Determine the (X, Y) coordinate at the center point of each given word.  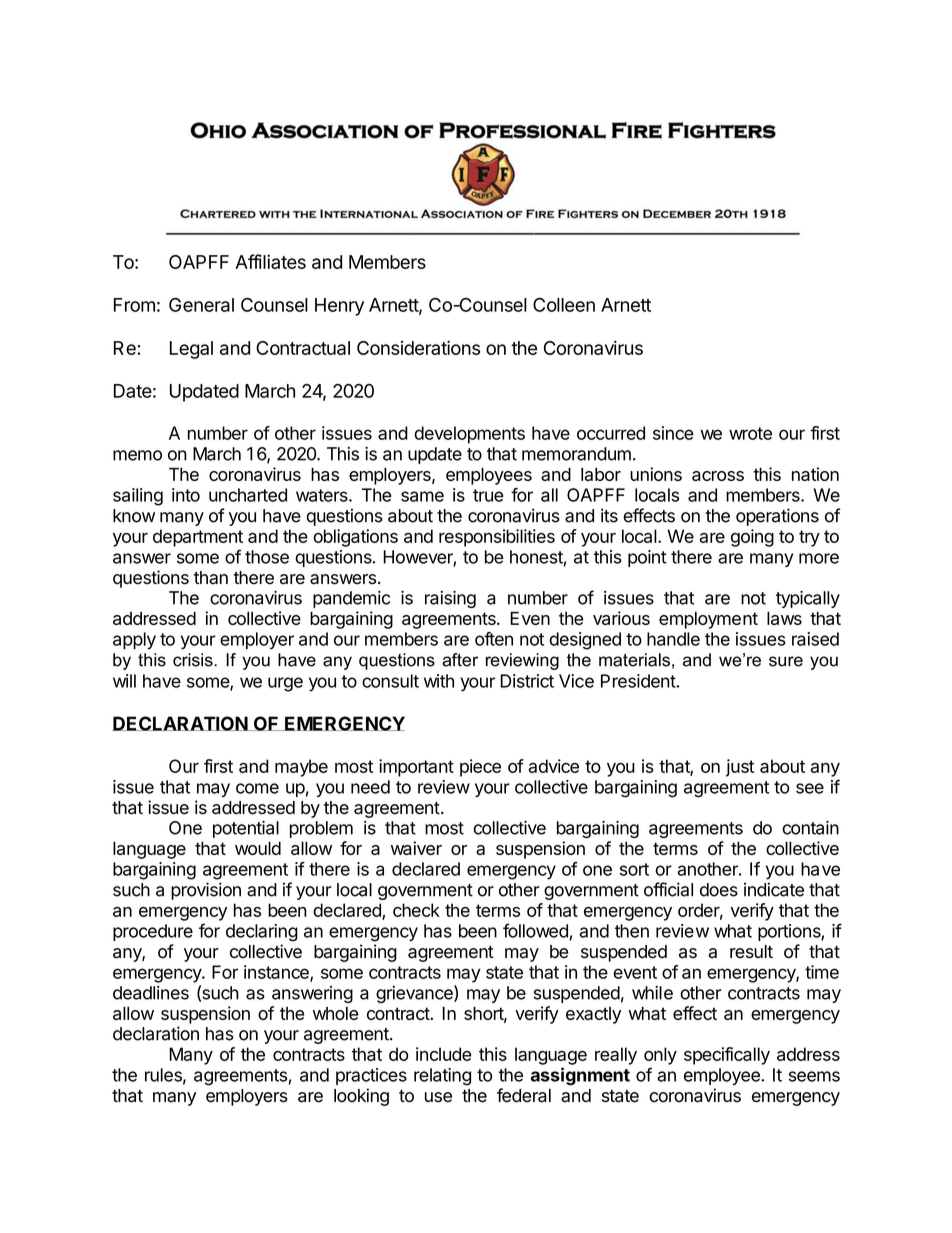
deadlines (151, 993)
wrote (750, 433)
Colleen (564, 305)
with (439, 681)
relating (442, 1077)
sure (786, 661)
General (201, 305)
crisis (194, 660)
